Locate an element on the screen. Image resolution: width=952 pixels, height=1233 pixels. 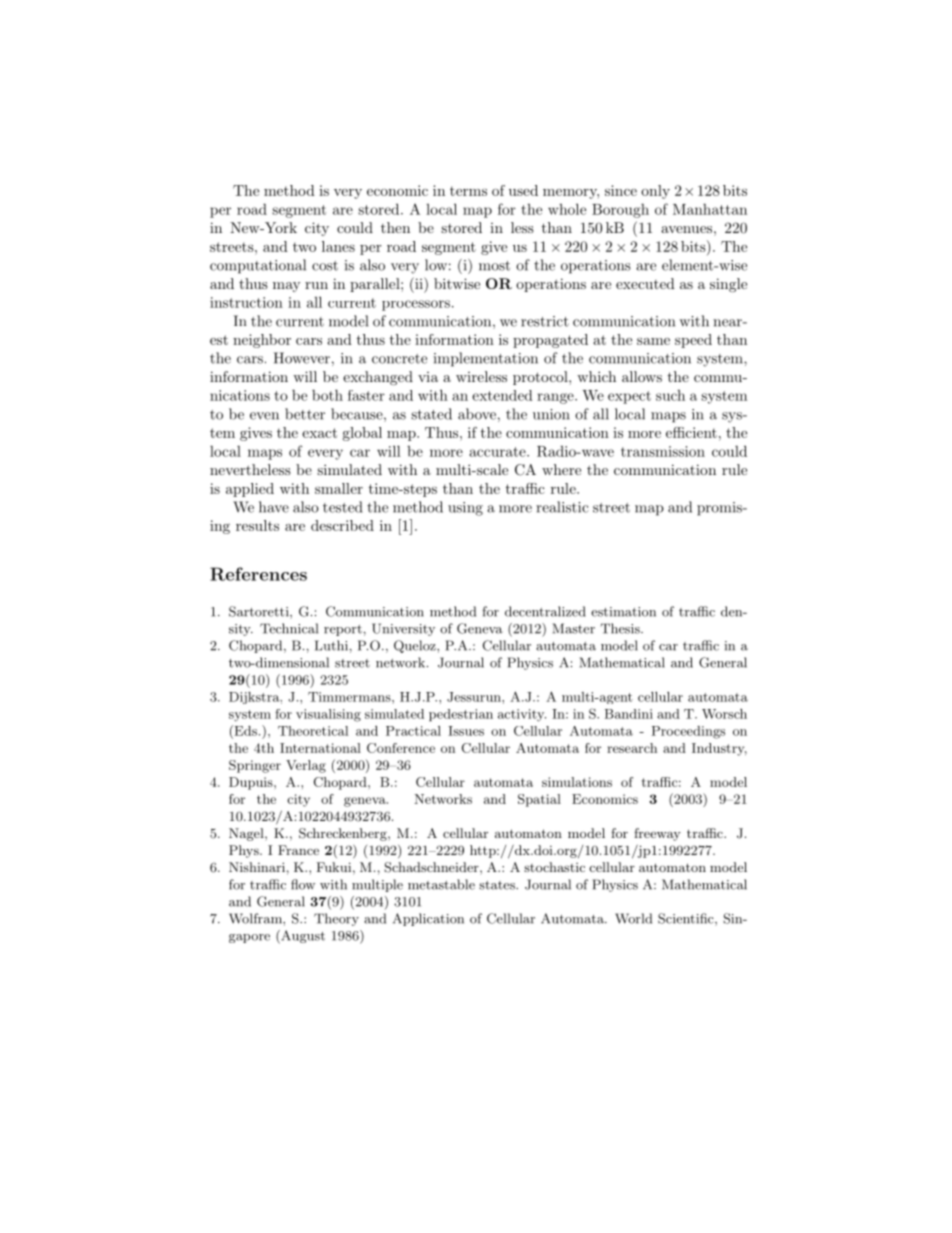
extended is located at coordinates (502, 395).
